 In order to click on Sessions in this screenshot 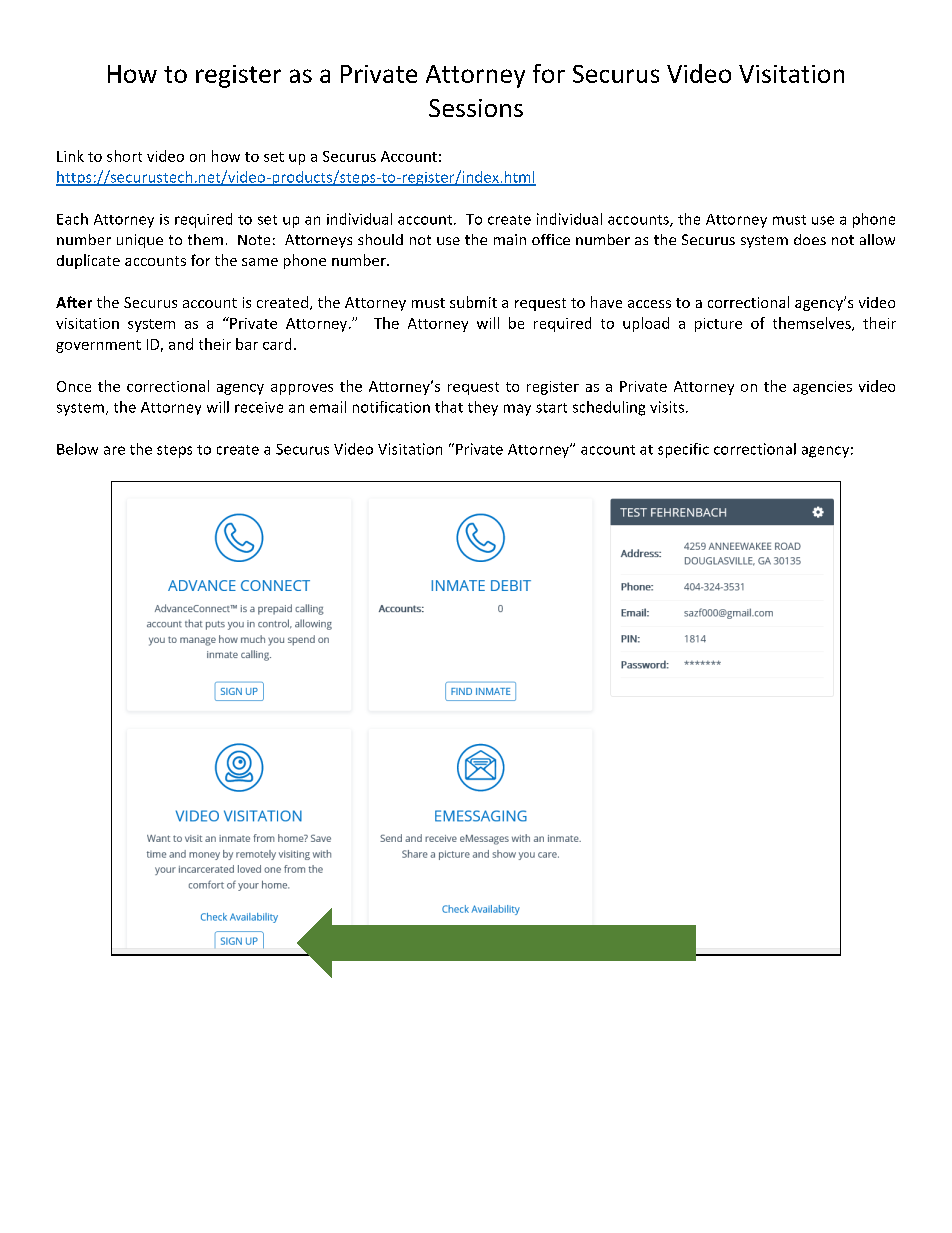, I will do `click(476, 108)`.
